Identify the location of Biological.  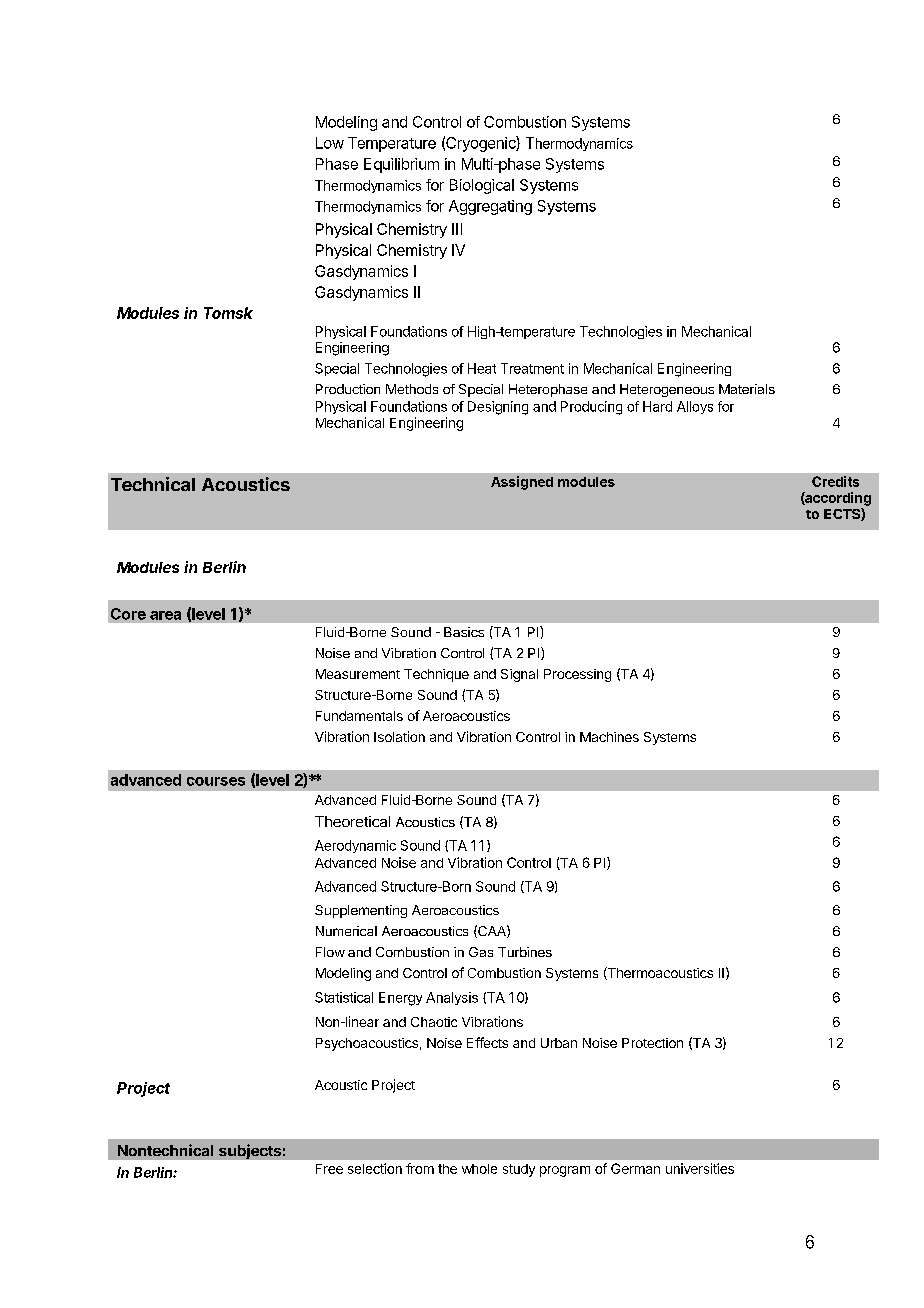
(482, 186).
